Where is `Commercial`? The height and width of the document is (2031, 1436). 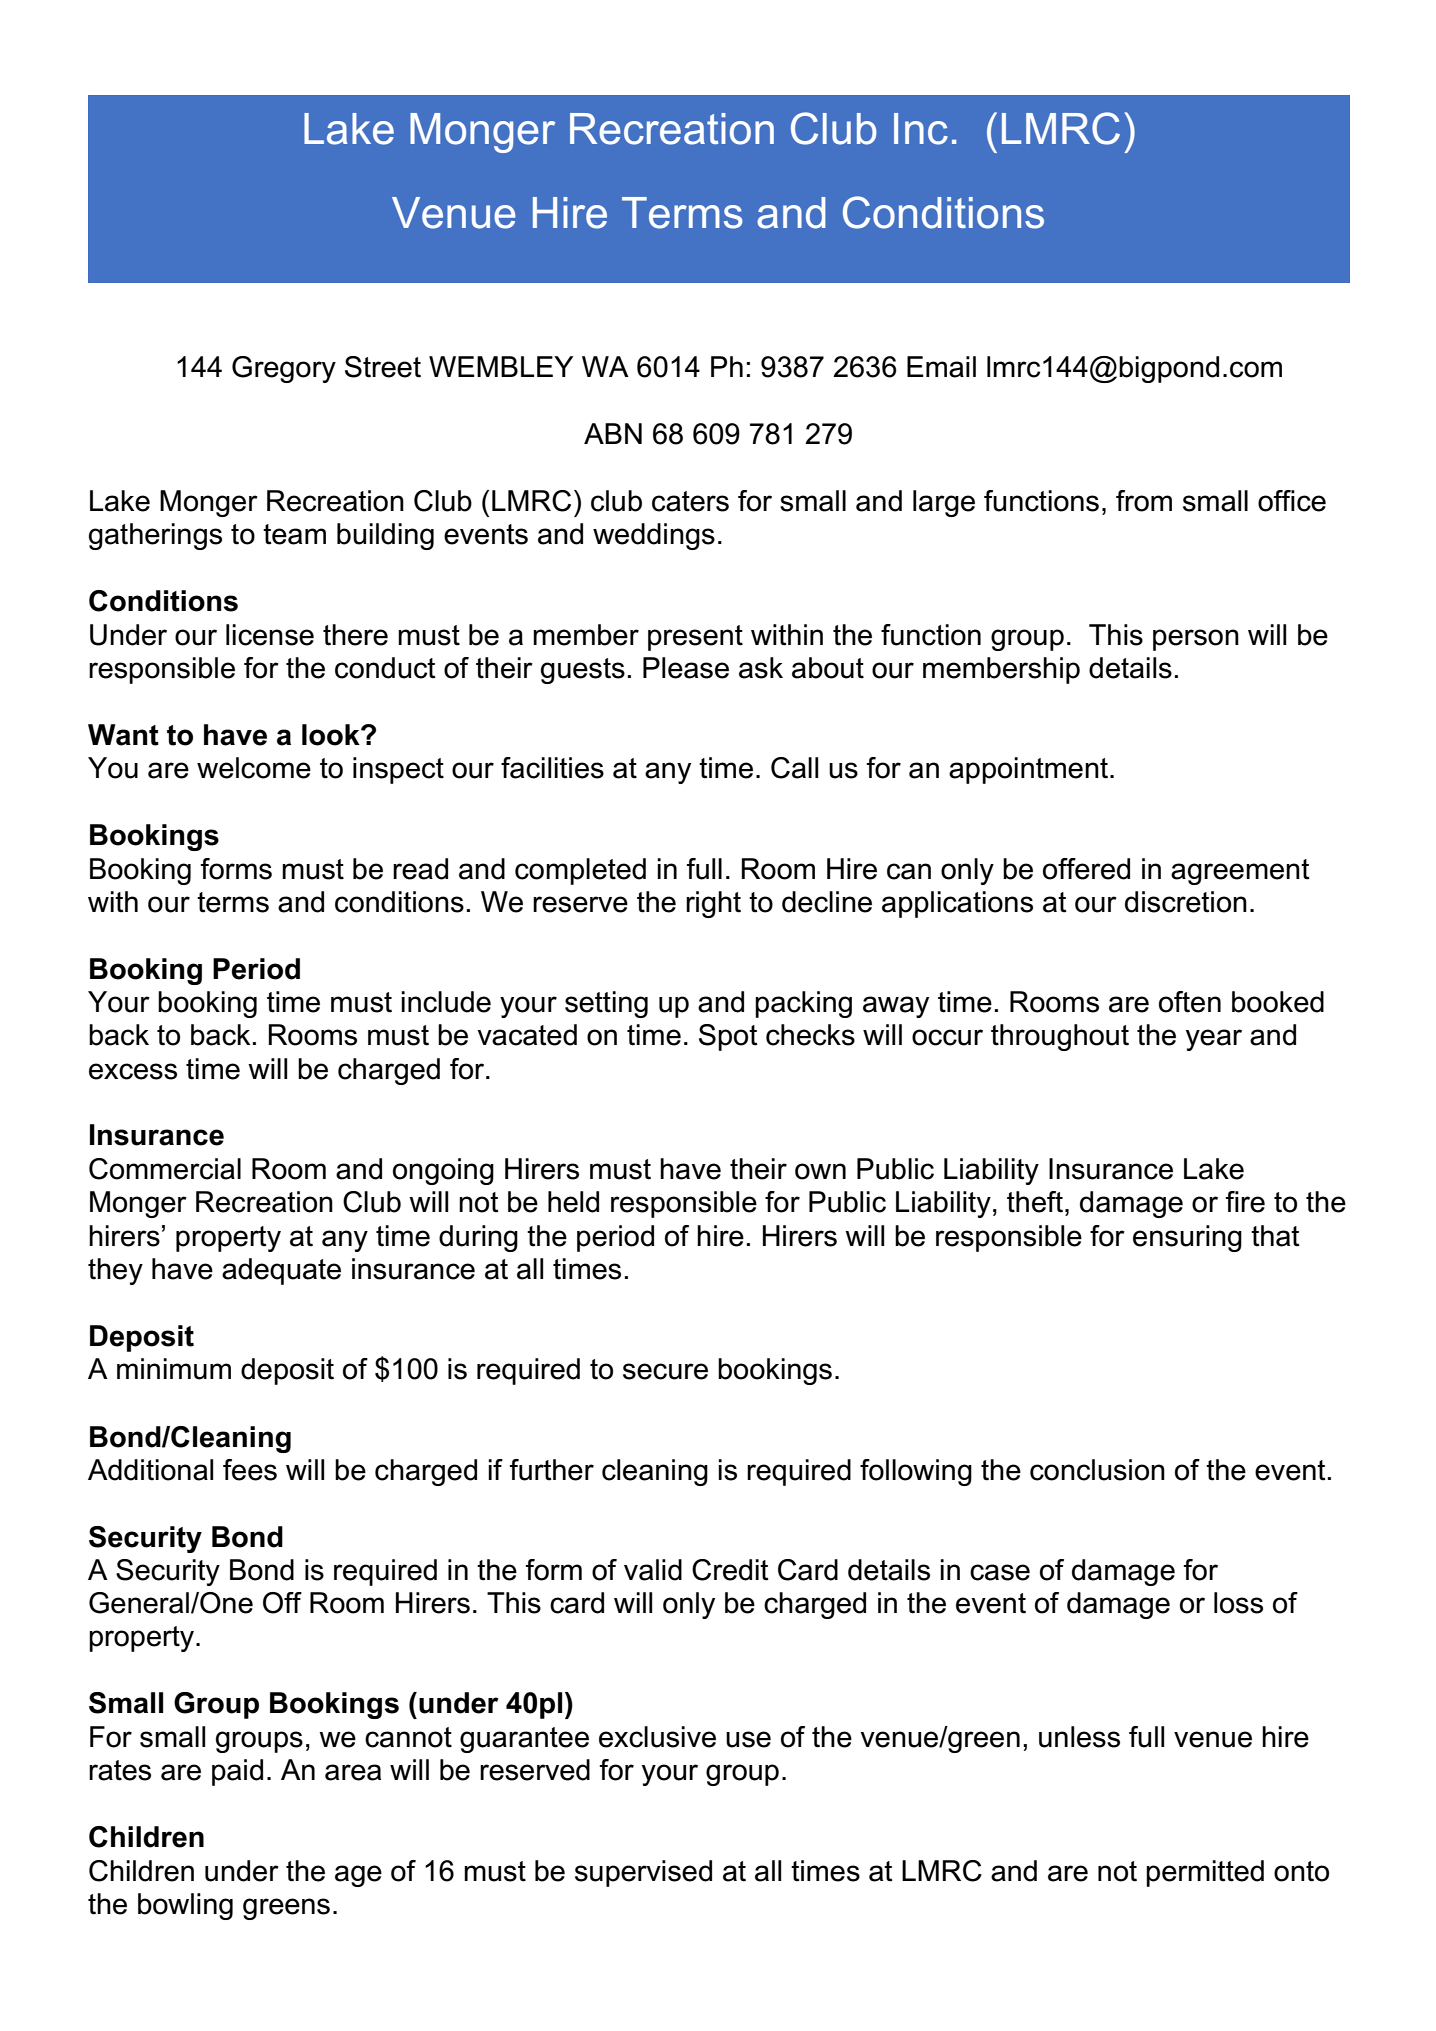 Commercial is located at coordinates (165, 1169).
